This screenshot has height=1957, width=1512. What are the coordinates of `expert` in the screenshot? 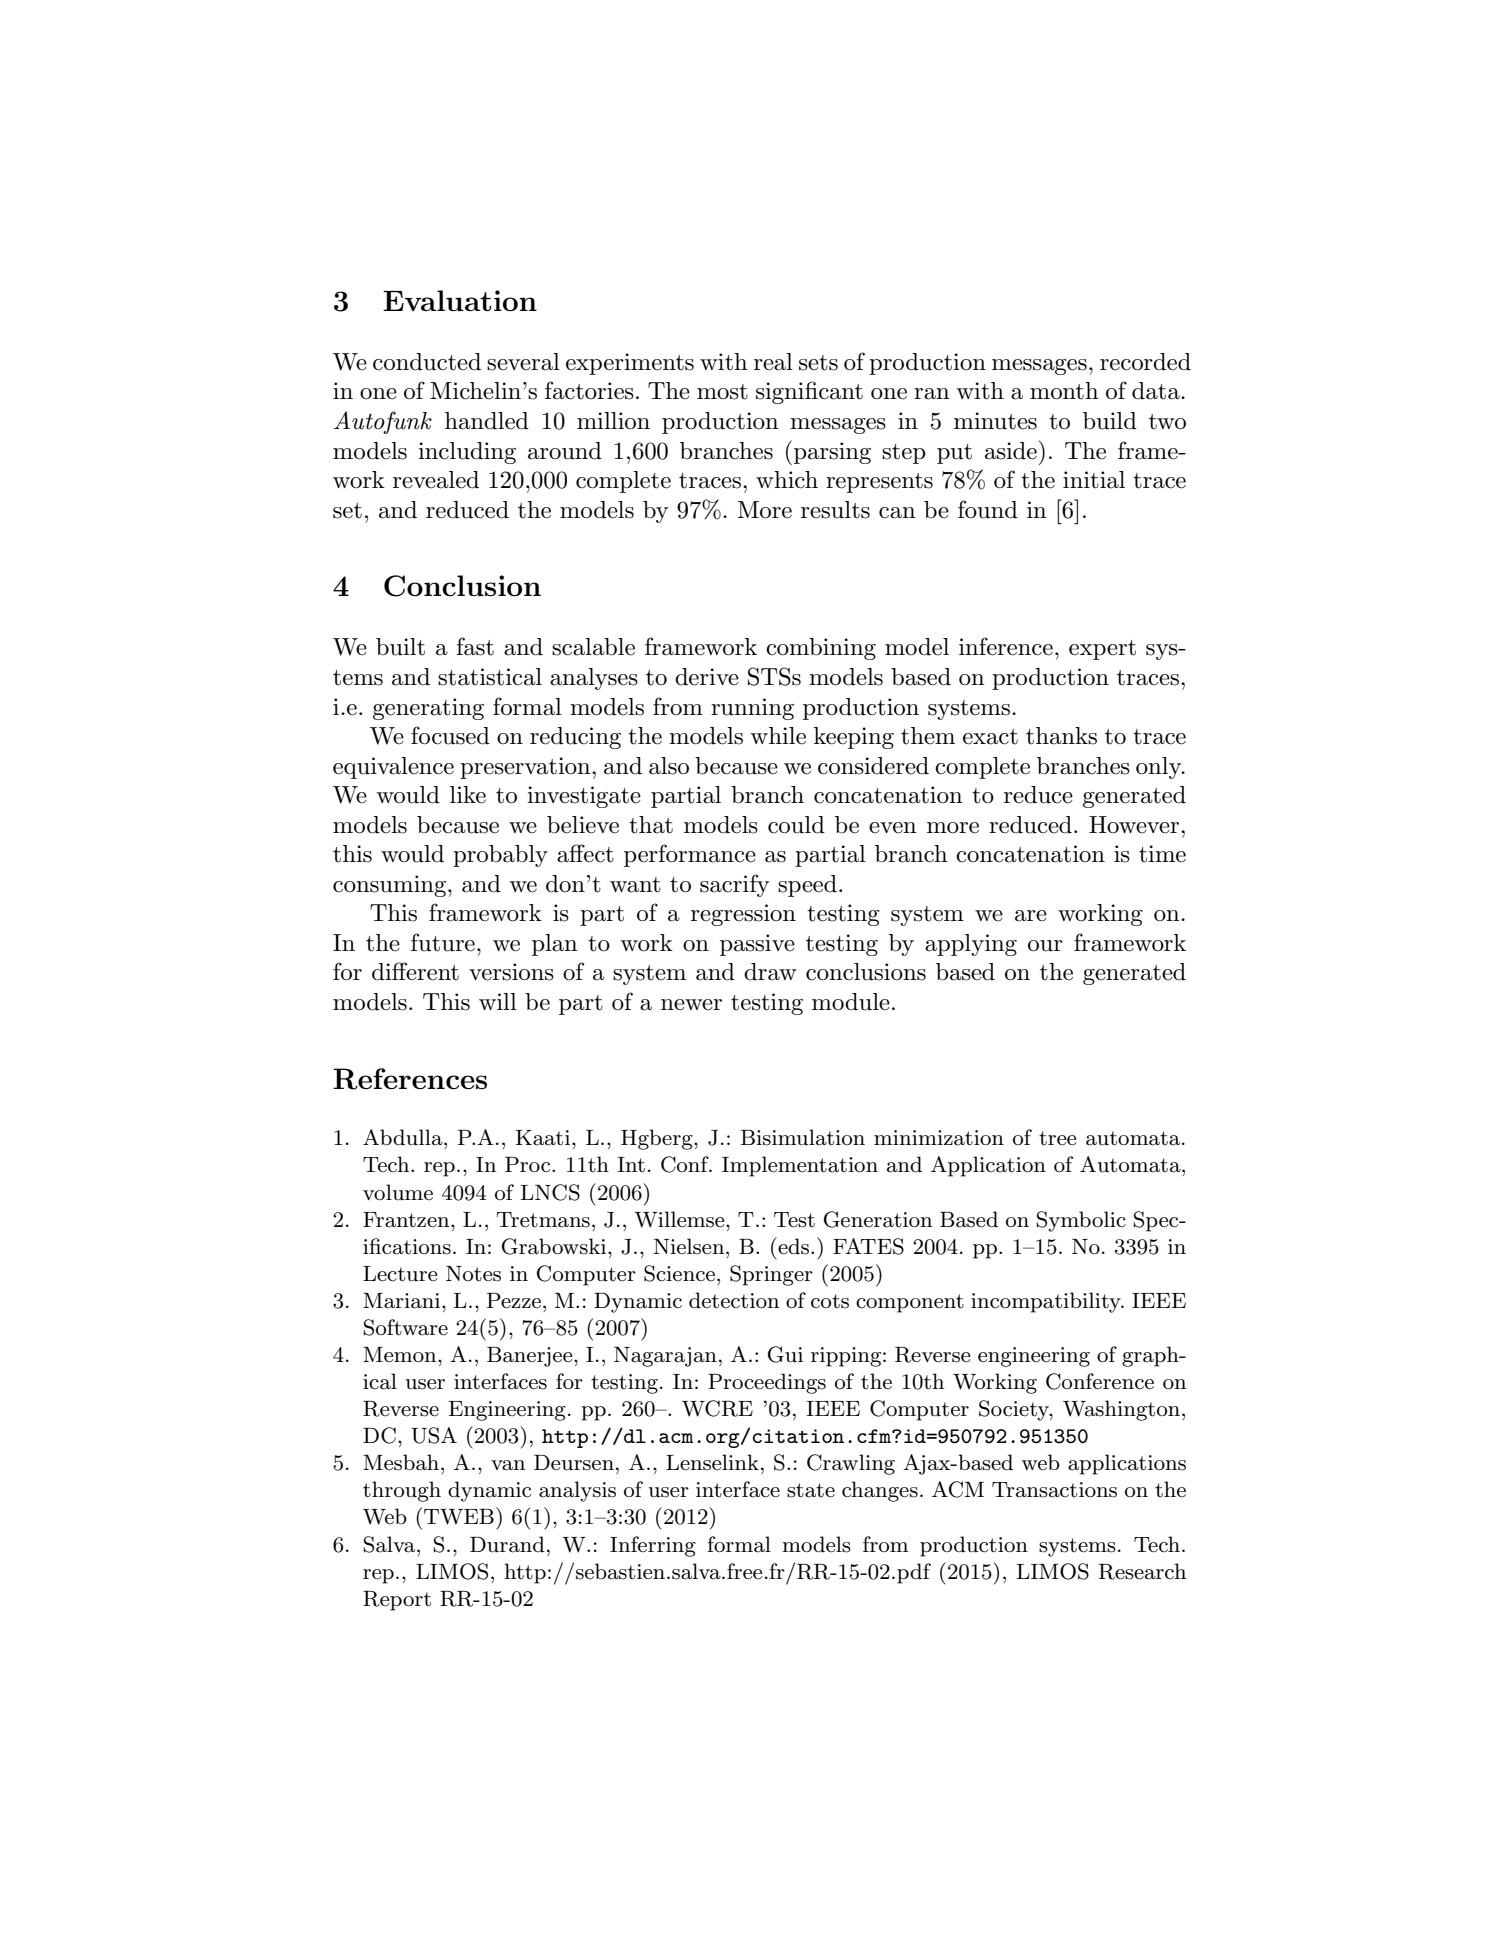 It's located at (1102, 650).
